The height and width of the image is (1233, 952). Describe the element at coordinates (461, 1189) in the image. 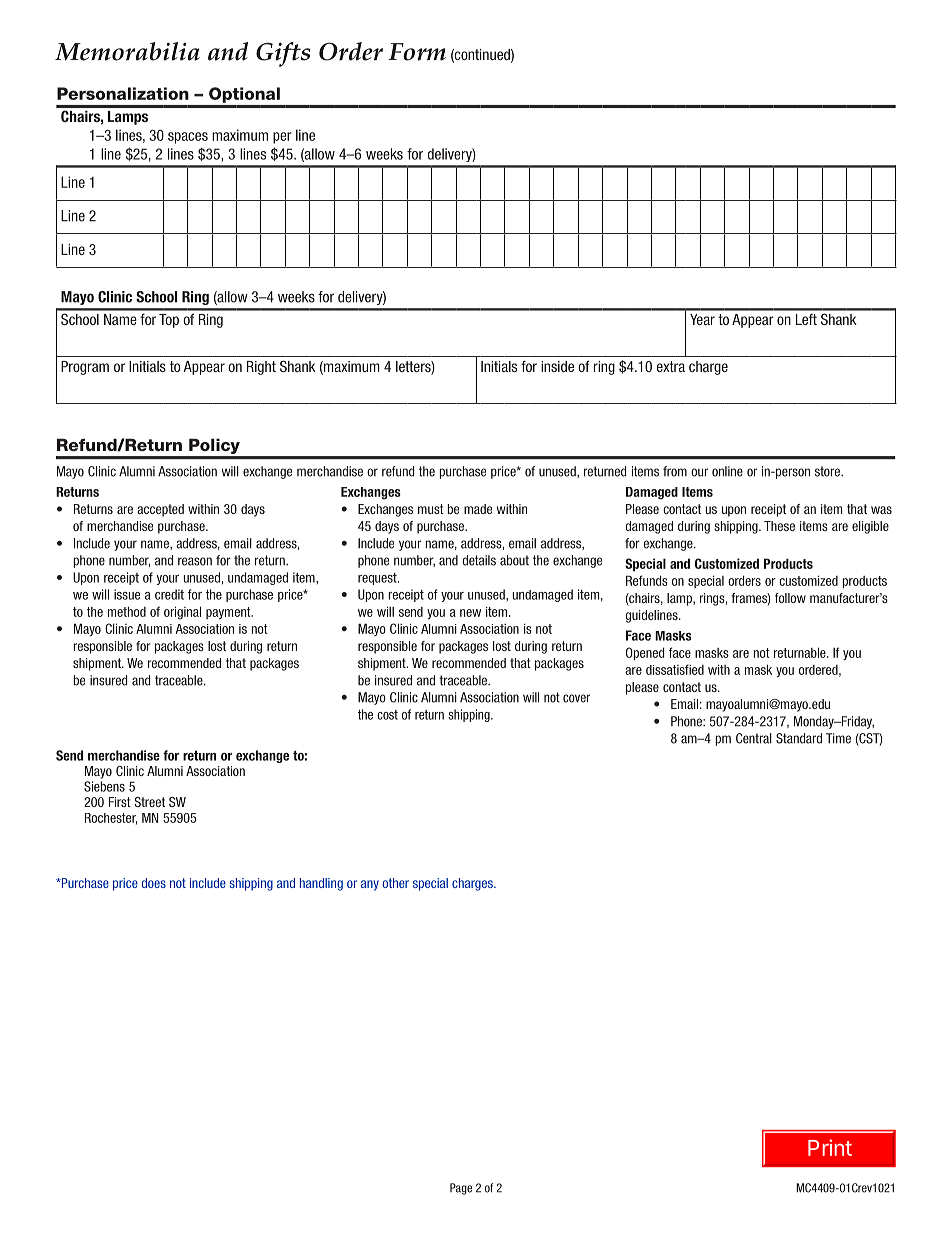

I see `Page` at that location.
